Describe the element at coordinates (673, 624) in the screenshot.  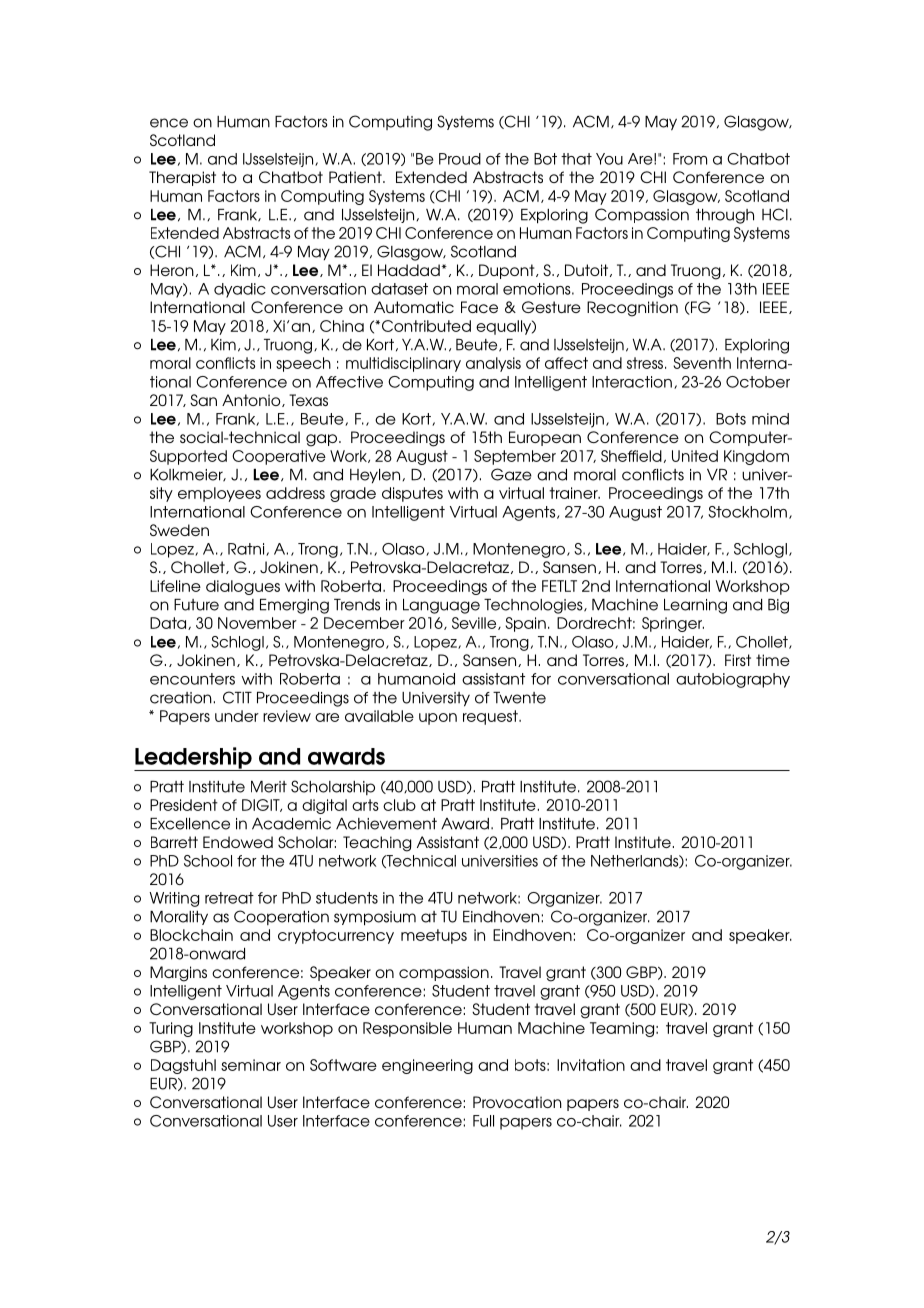
I see `Springer` at that location.
